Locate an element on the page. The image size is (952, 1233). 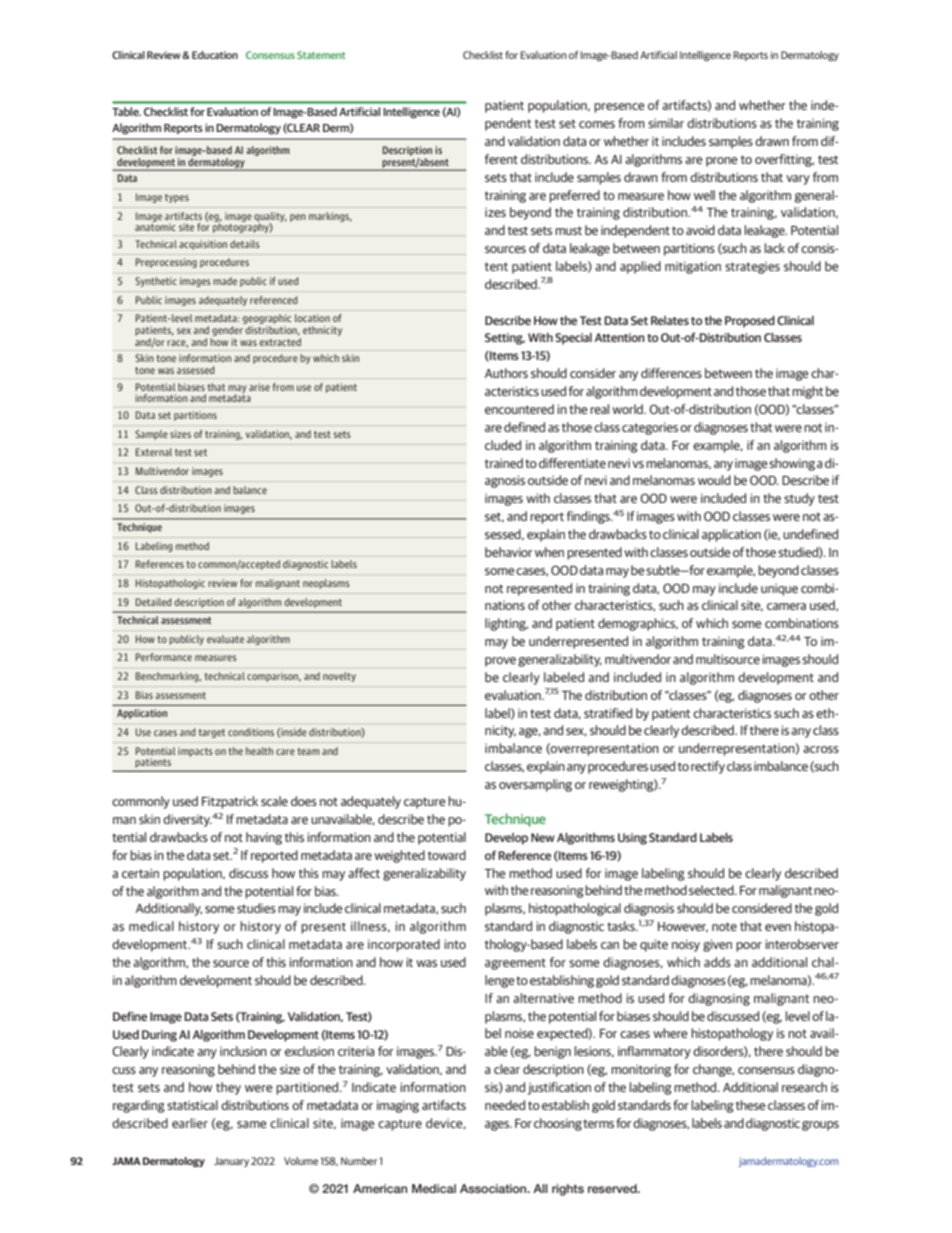
Education is located at coordinates (215, 55).
